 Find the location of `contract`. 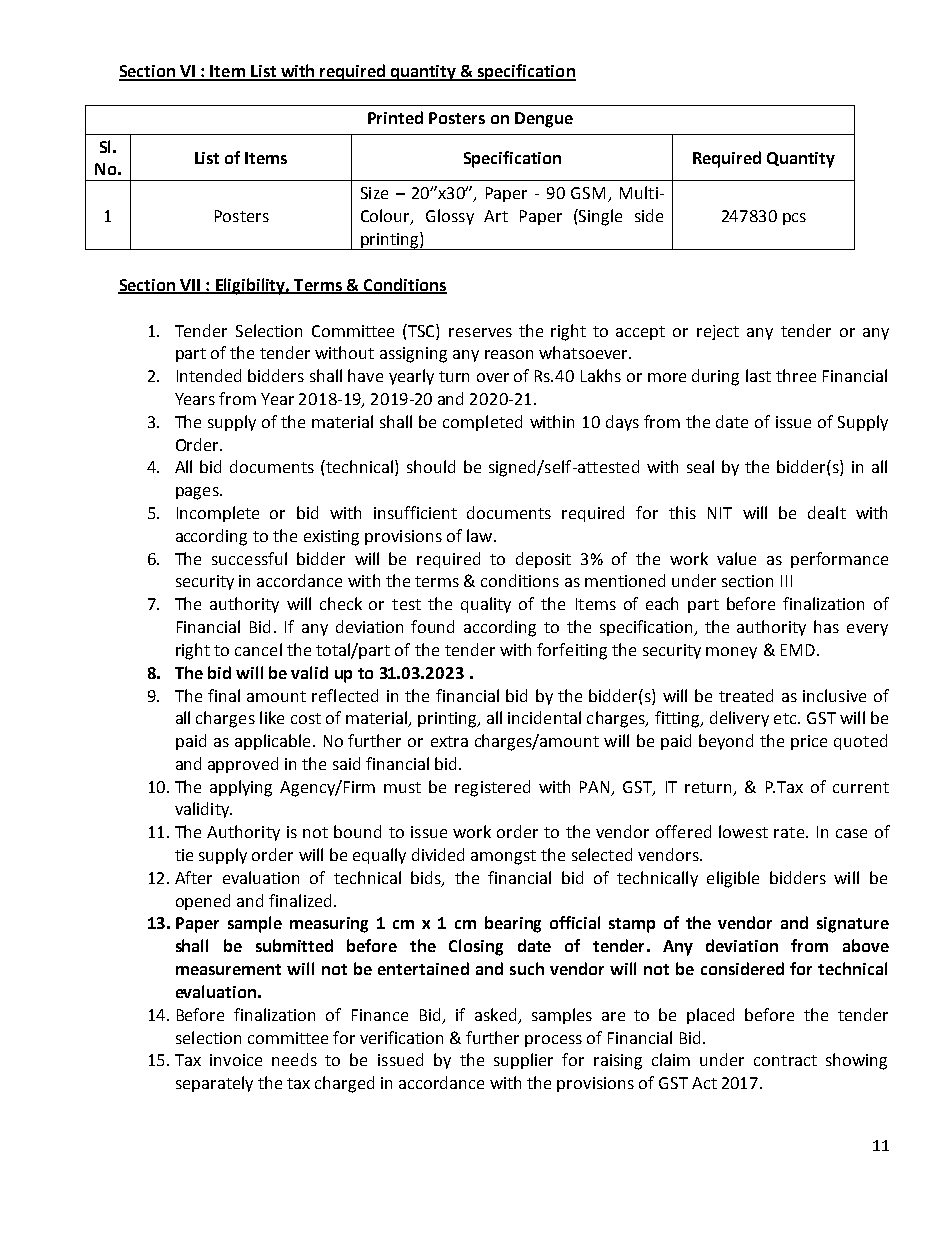

contract is located at coordinates (785, 1060).
